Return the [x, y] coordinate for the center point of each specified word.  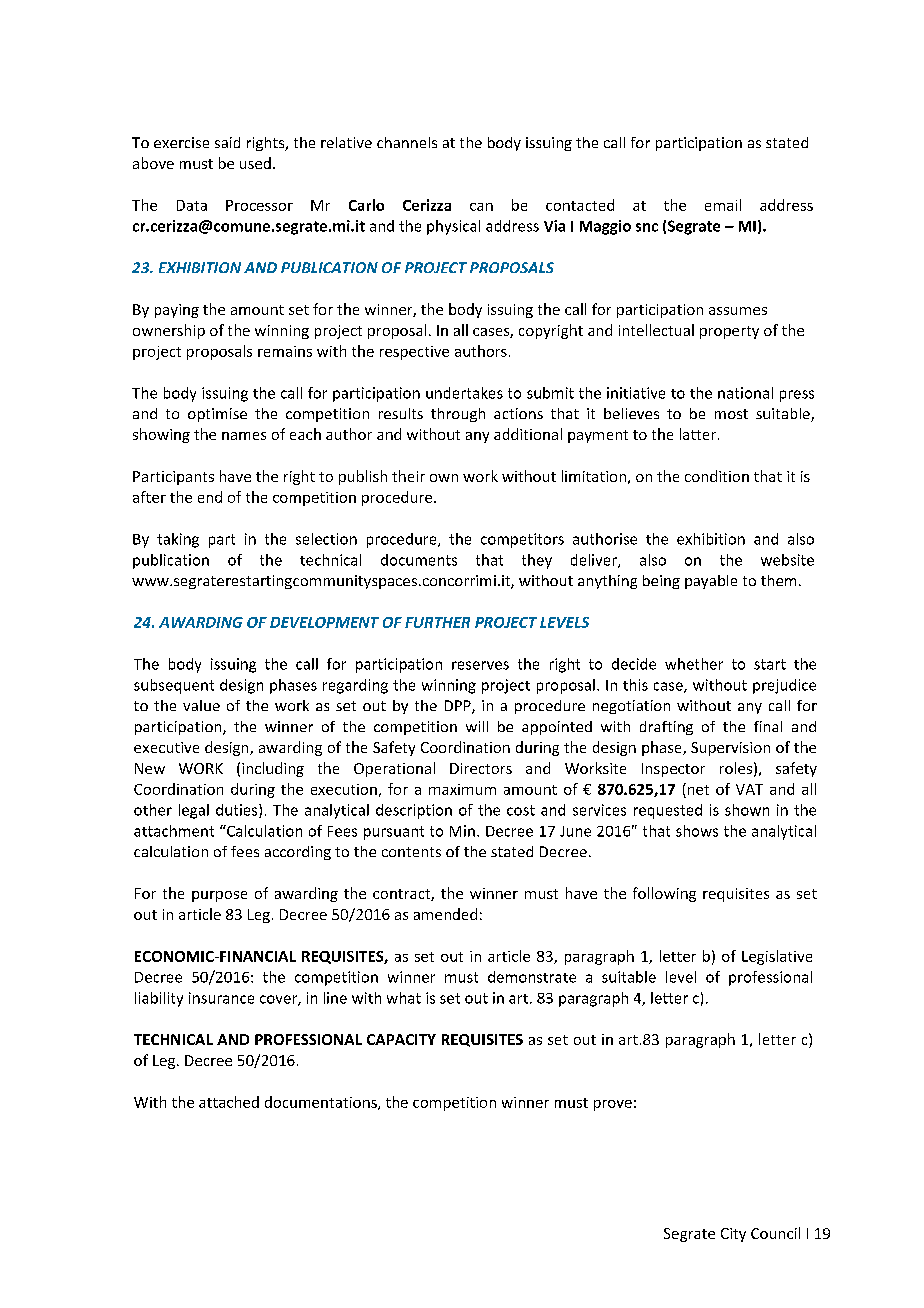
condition [717, 476]
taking [178, 540]
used [255, 163]
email [723, 205]
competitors [522, 540]
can [481, 207]
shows [697, 831]
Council [775, 1233]
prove [613, 1105]
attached [229, 1102]
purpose [219, 896]
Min [462, 831]
